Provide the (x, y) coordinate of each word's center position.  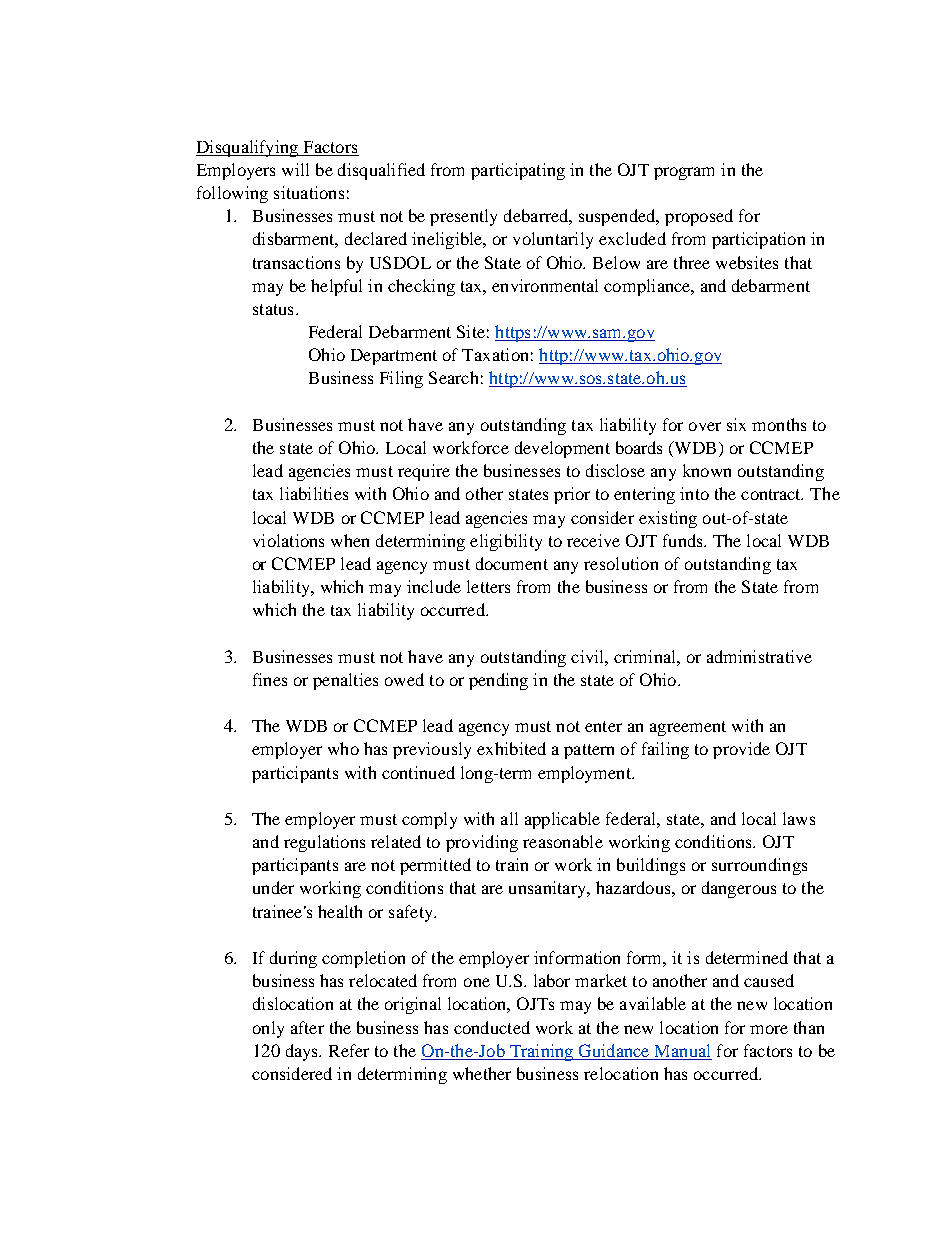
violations (288, 540)
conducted (492, 1027)
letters (488, 586)
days (303, 1052)
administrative (759, 656)
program (684, 173)
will (295, 169)
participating (518, 171)
